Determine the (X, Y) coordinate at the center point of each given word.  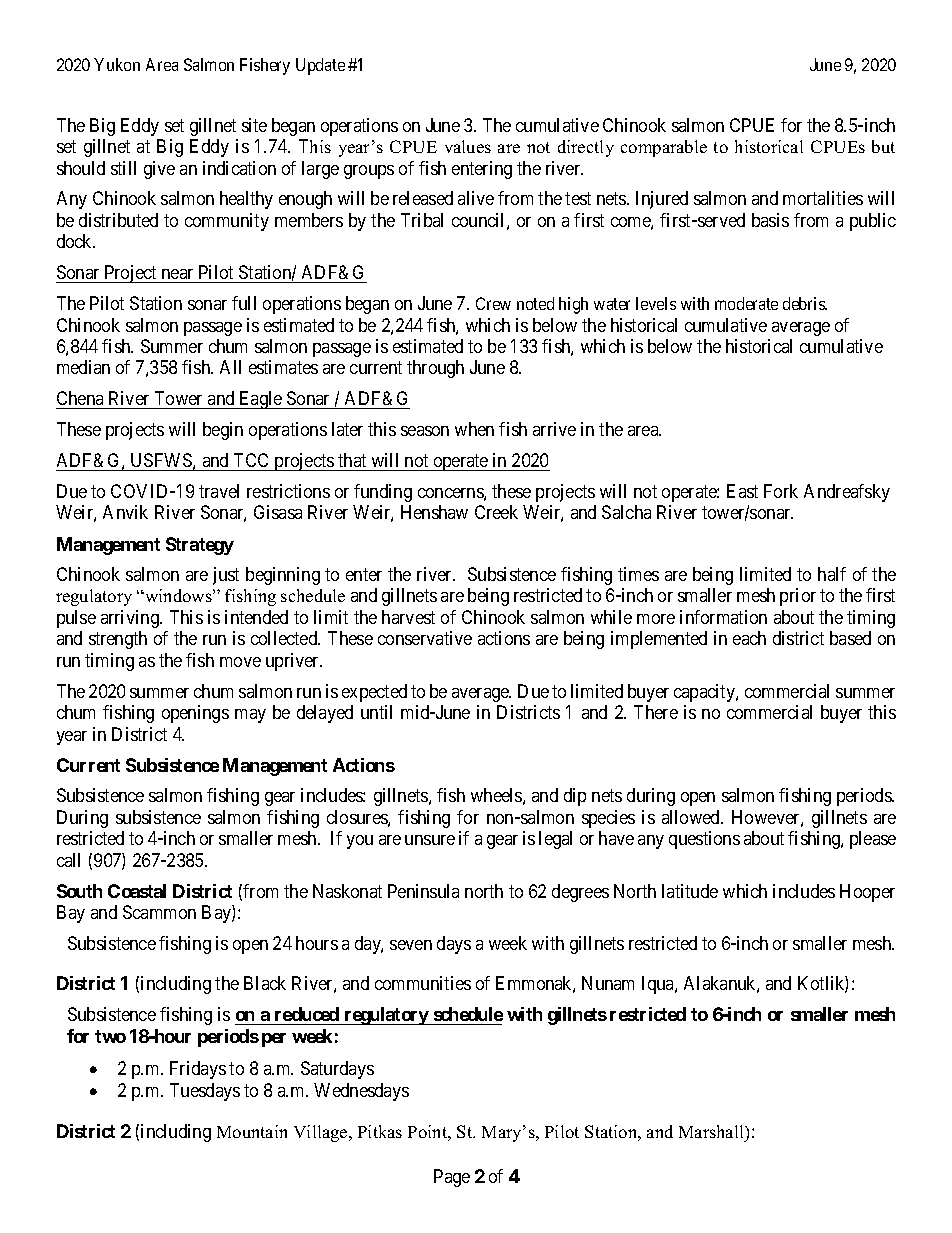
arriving (131, 619)
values (468, 146)
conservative (425, 638)
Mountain (252, 1131)
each (749, 638)
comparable (664, 148)
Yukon (117, 64)
